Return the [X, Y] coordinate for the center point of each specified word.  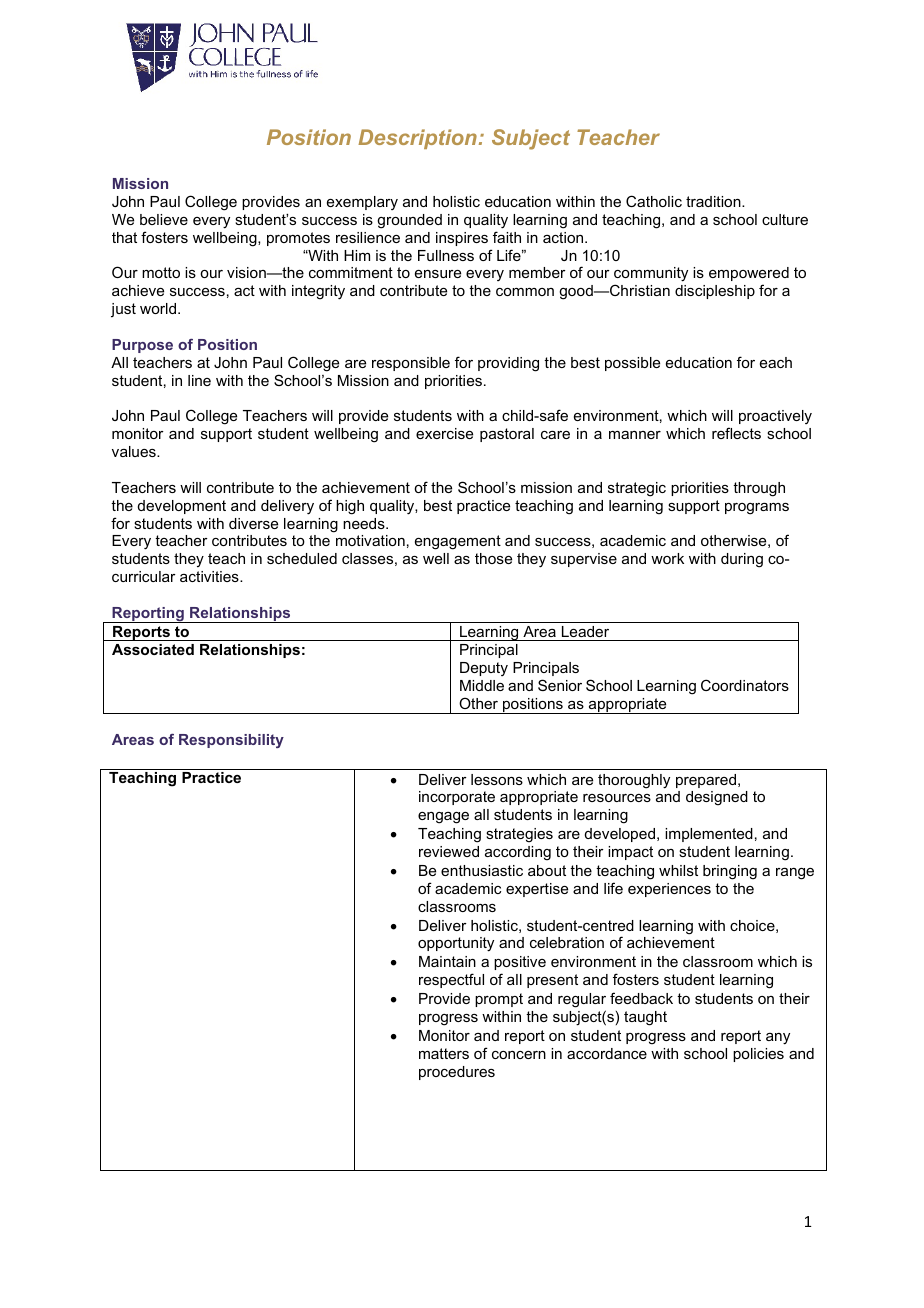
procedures [457, 1073]
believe [164, 219]
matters [444, 1053]
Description [417, 139]
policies [758, 1055]
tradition [714, 201]
